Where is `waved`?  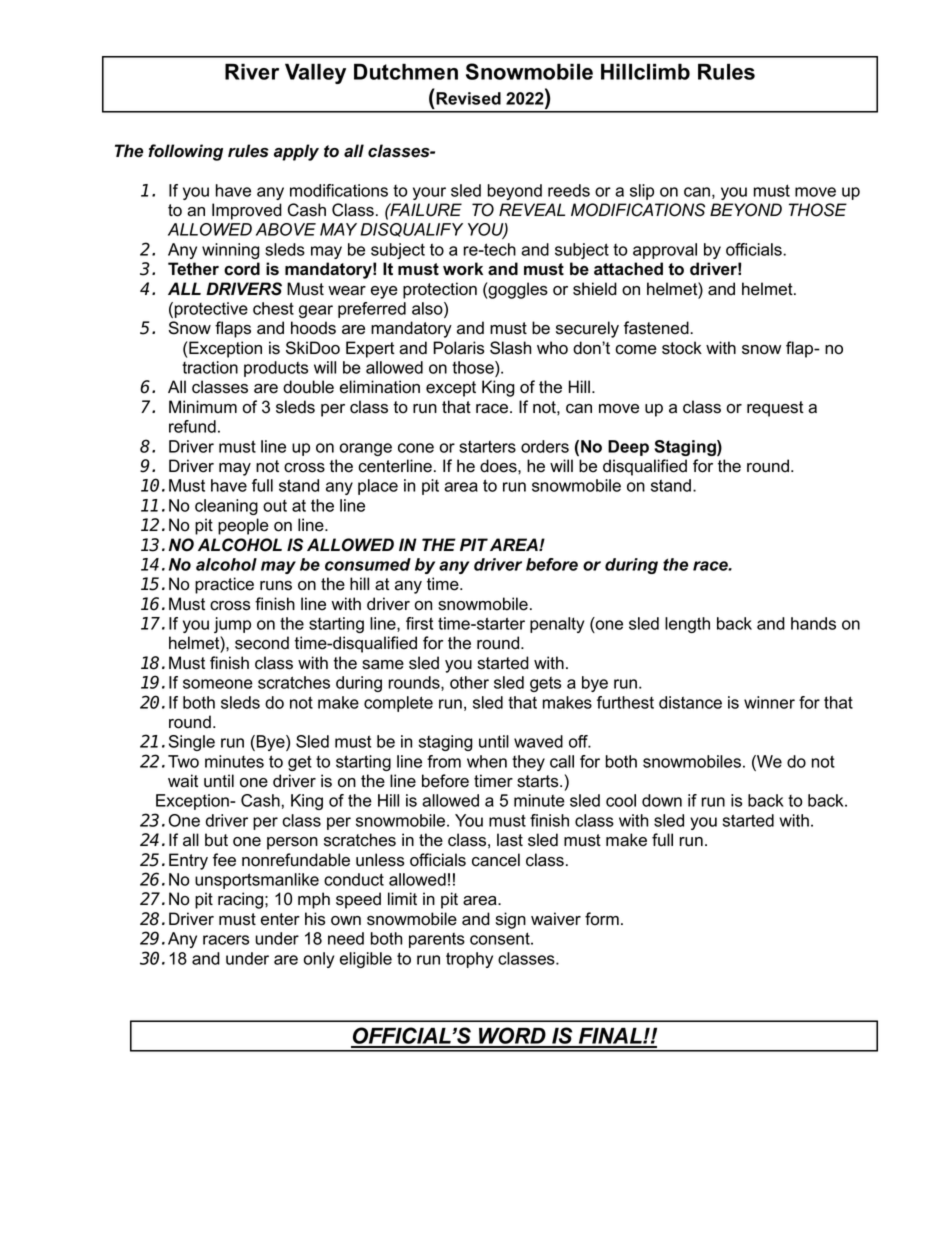
waved is located at coordinates (538, 741).
